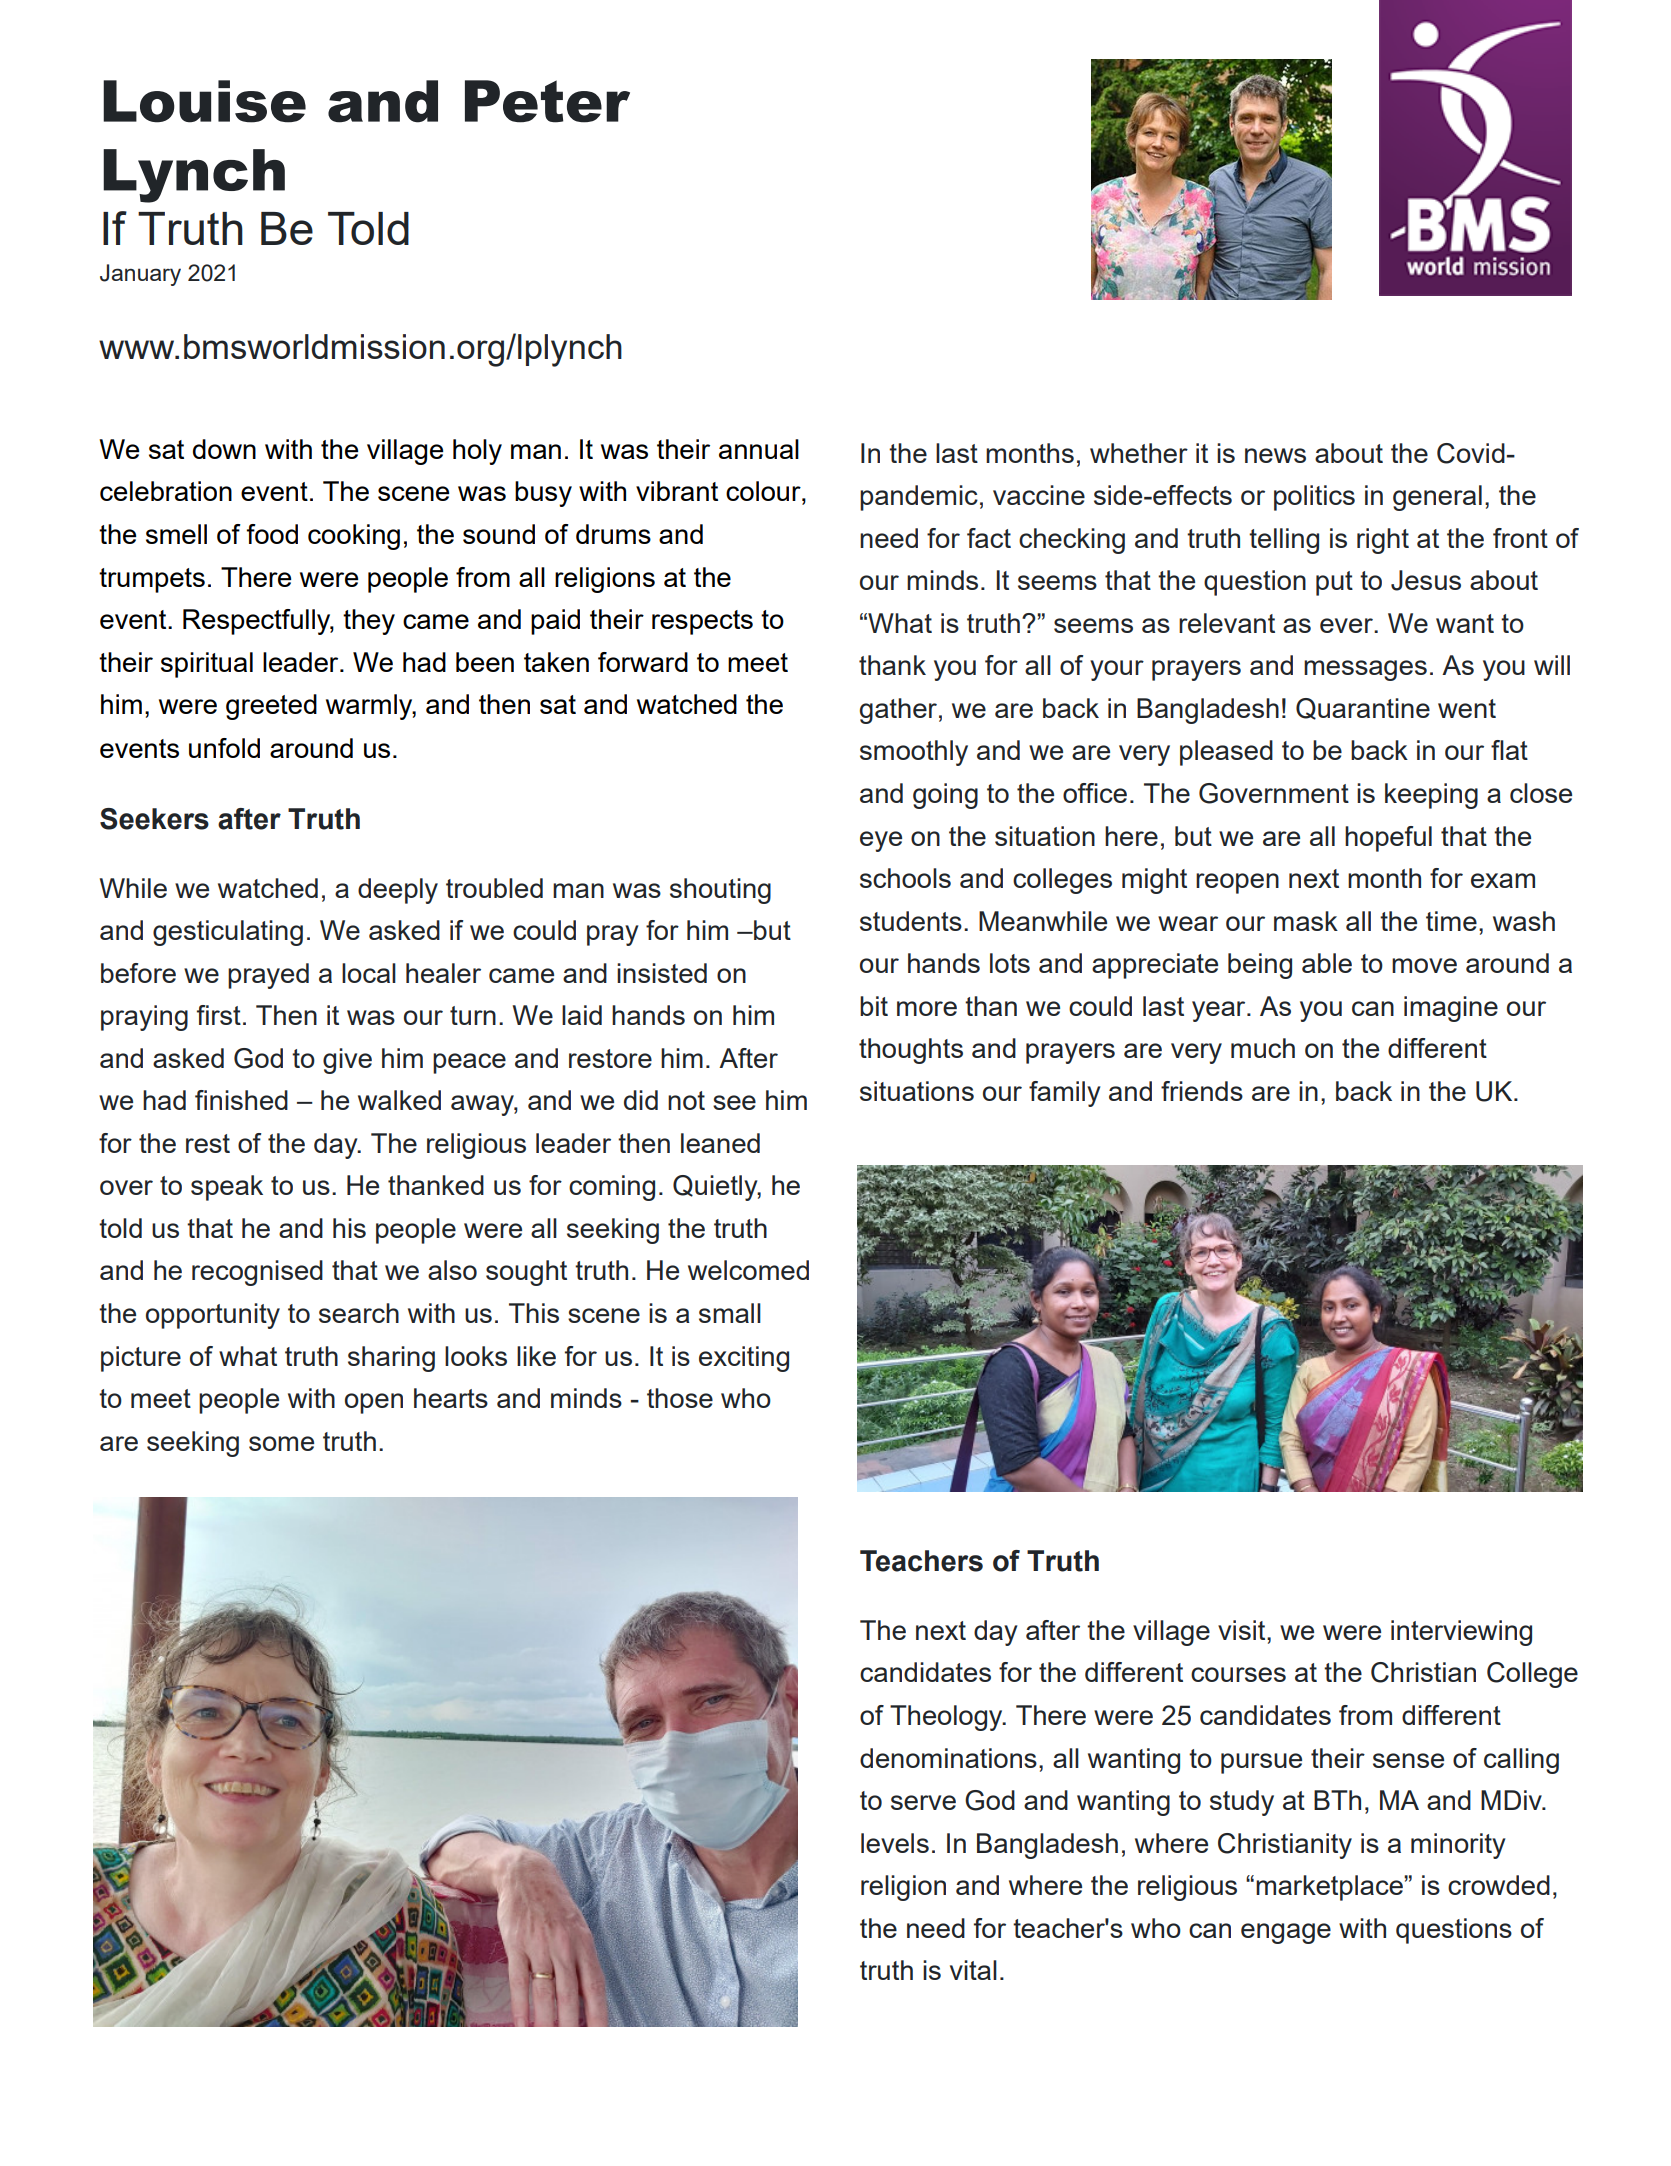 This screenshot has width=1671, height=2166. I want to click on respects, so click(702, 622).
